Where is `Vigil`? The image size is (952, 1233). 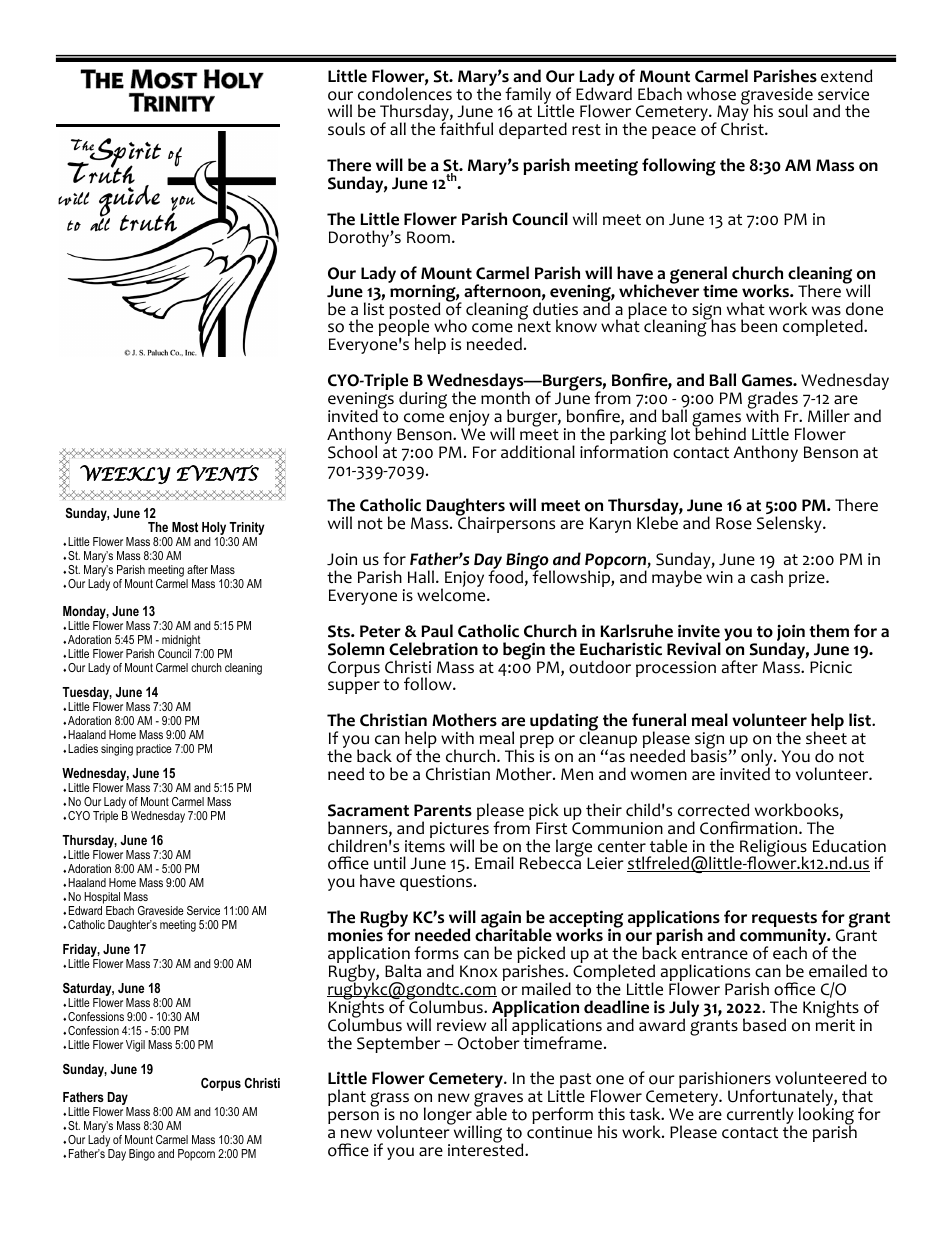 Vigil is located at coordinates (135, 1046).
